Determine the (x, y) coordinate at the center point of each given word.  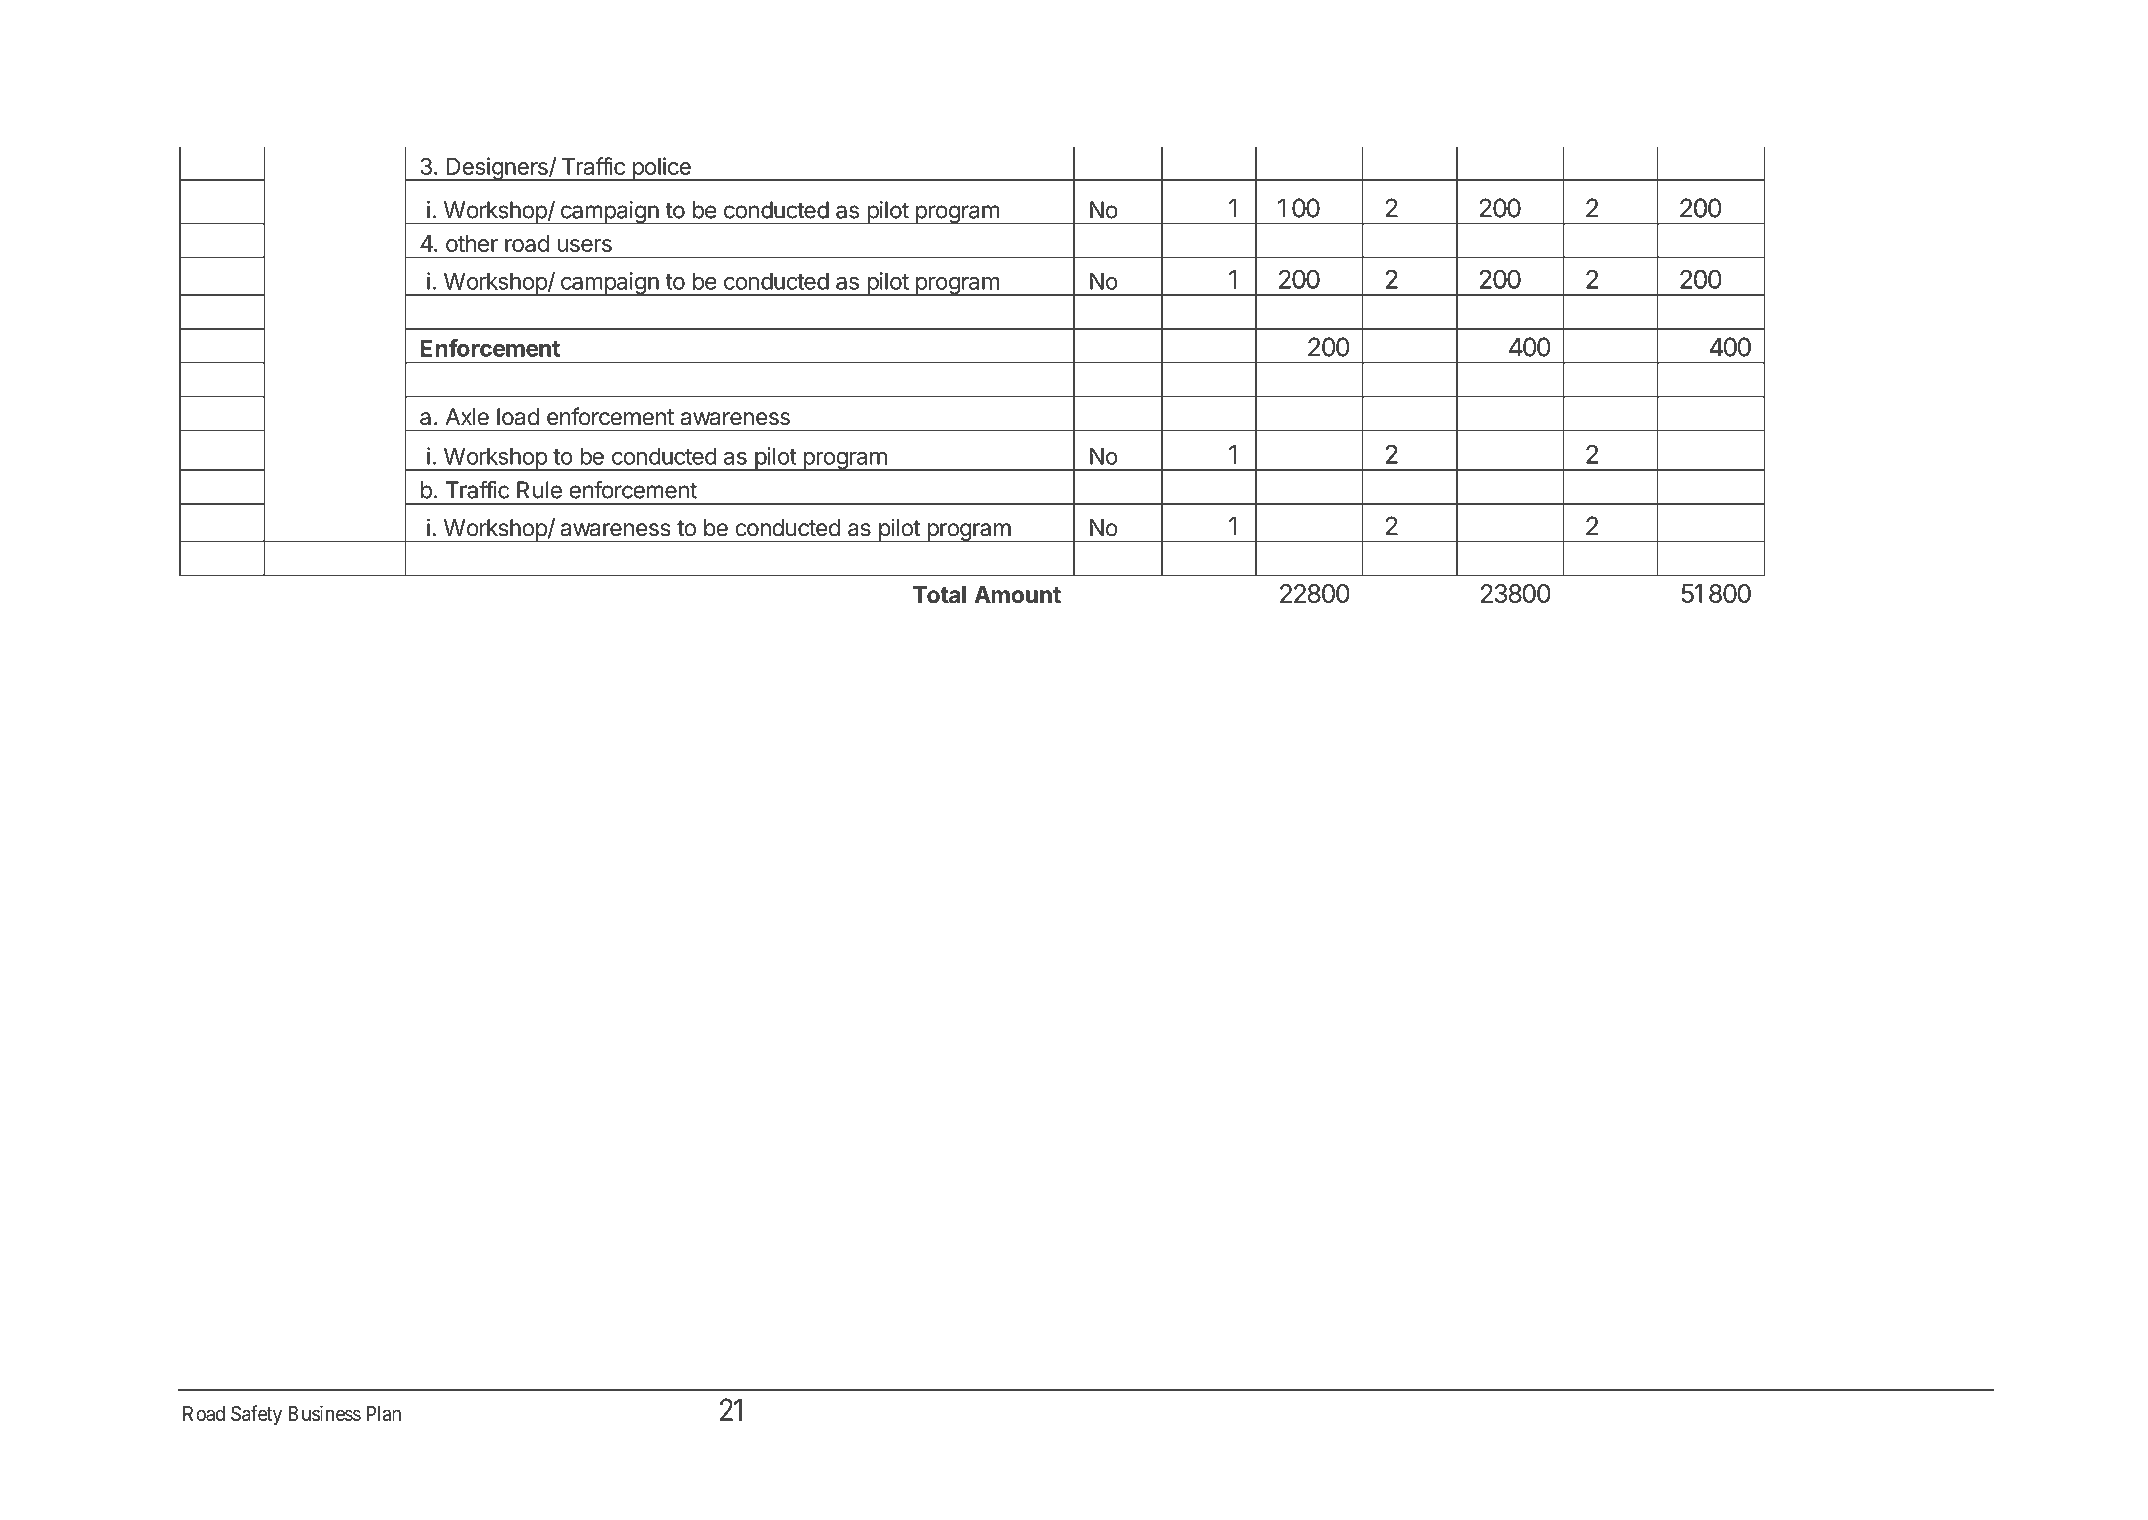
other (472, 243)
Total (939, 595)
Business (325, 1413)
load (518, 417)
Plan (384, 1414)
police (661, 169)
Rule (539, 490)
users (584, 245)
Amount (1017, 594)
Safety (256, 1415)
